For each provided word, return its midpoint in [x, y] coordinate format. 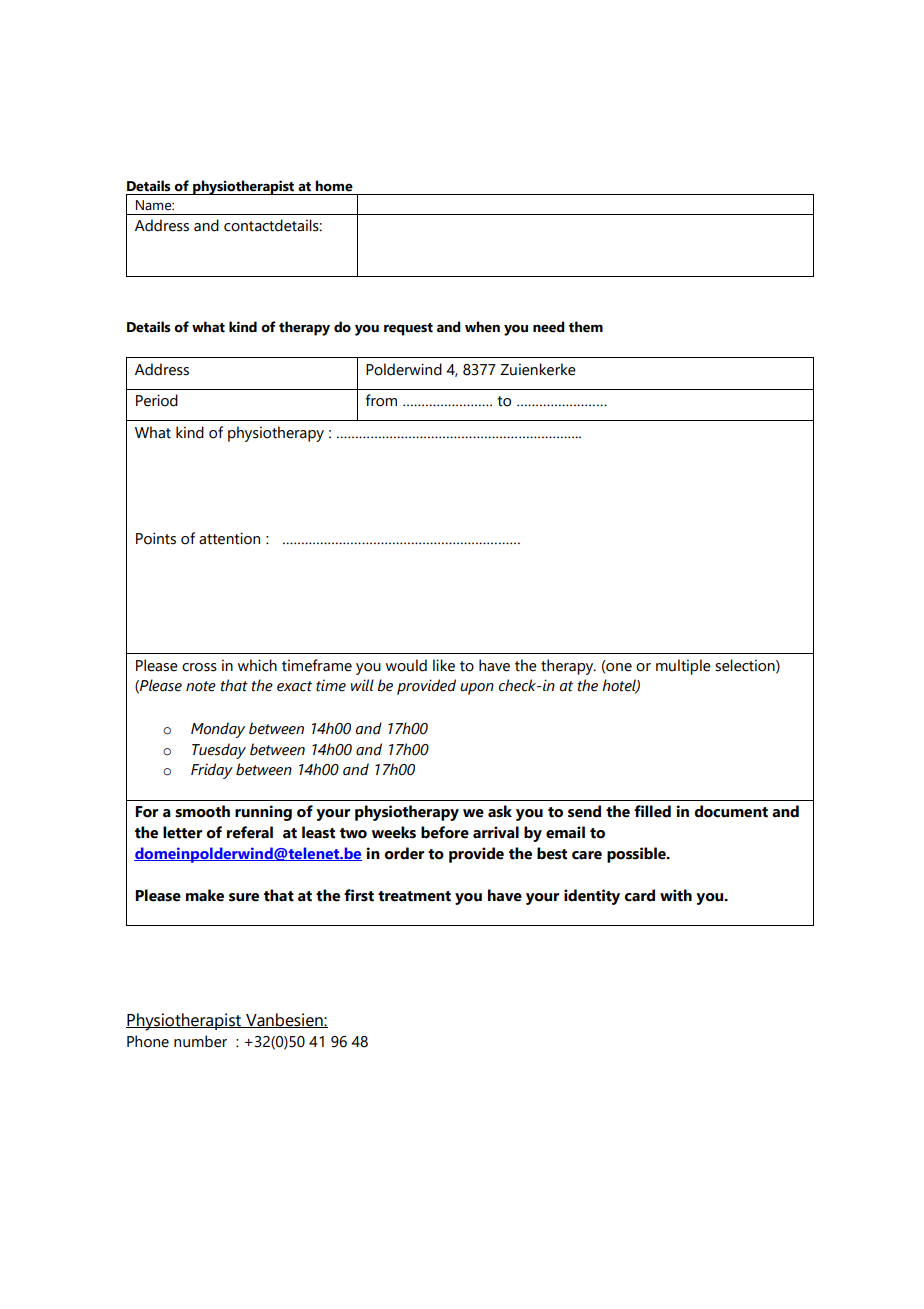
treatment [414, 896]
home [334, 186]
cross [199, 667]
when [482, 327]
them [586, 327]
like [444, 665]
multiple [683, 667]
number [200, 1041]
